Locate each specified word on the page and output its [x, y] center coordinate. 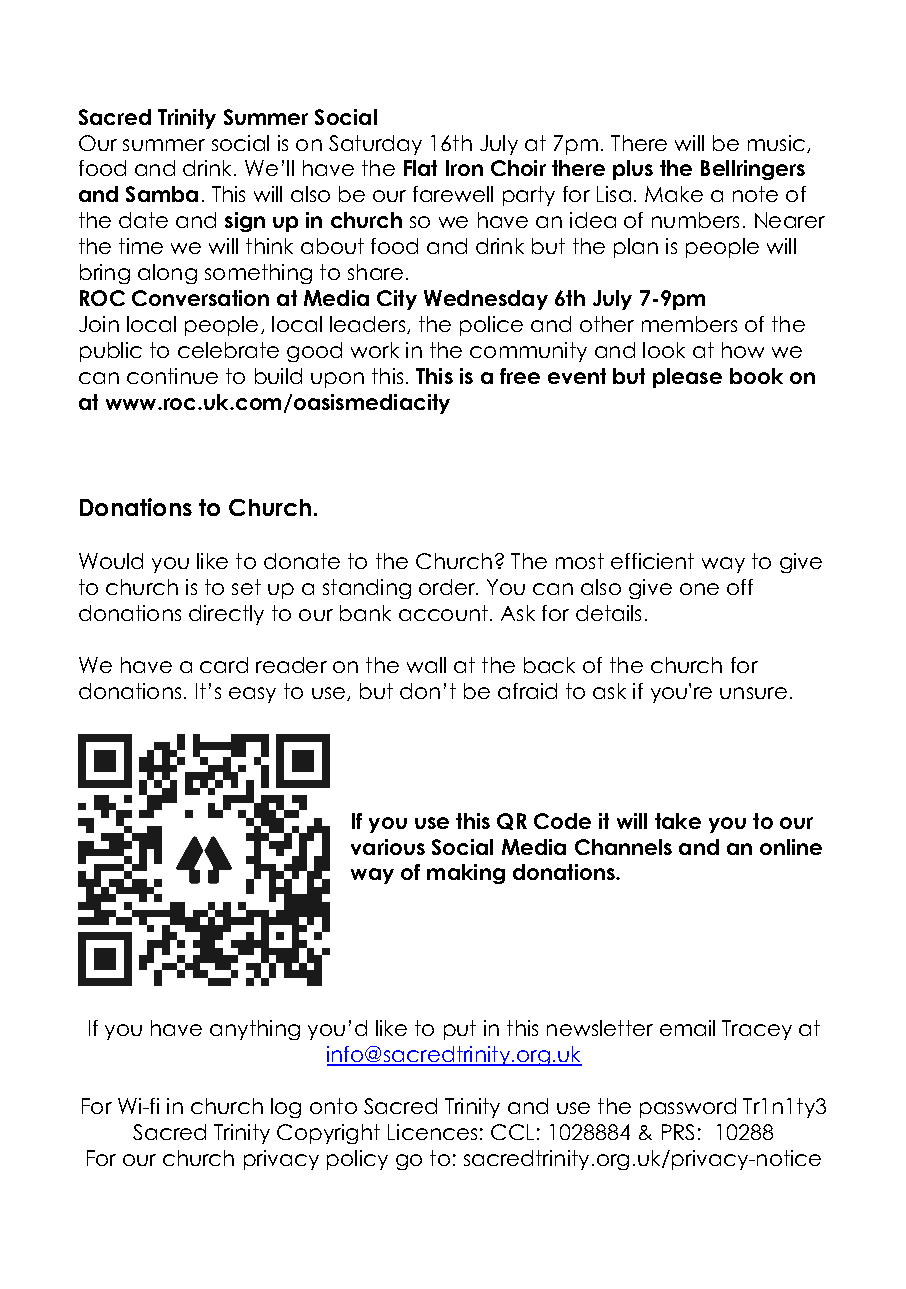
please [687, 378]
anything [255, 1030]
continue [172, 376]
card [224, 665]
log [286, 1108]
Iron [464, 168]
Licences [432, 1132]
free [520, 376]
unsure [753, 693]
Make [674, 194]
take [678, 821]
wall [426, 665]
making [466, 874]
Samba [162, 194]
